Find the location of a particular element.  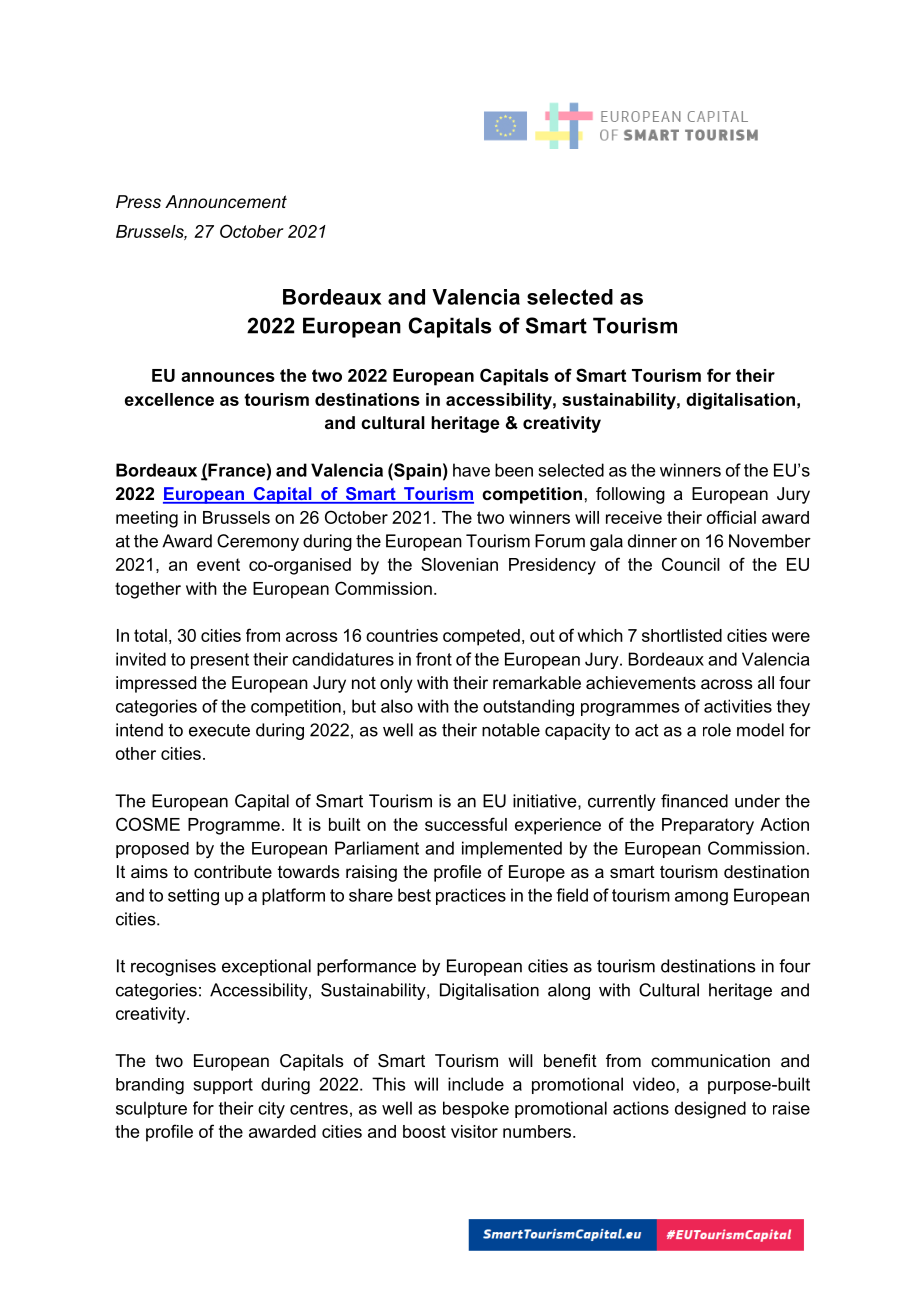

following is located at coordinates (630, 495).
